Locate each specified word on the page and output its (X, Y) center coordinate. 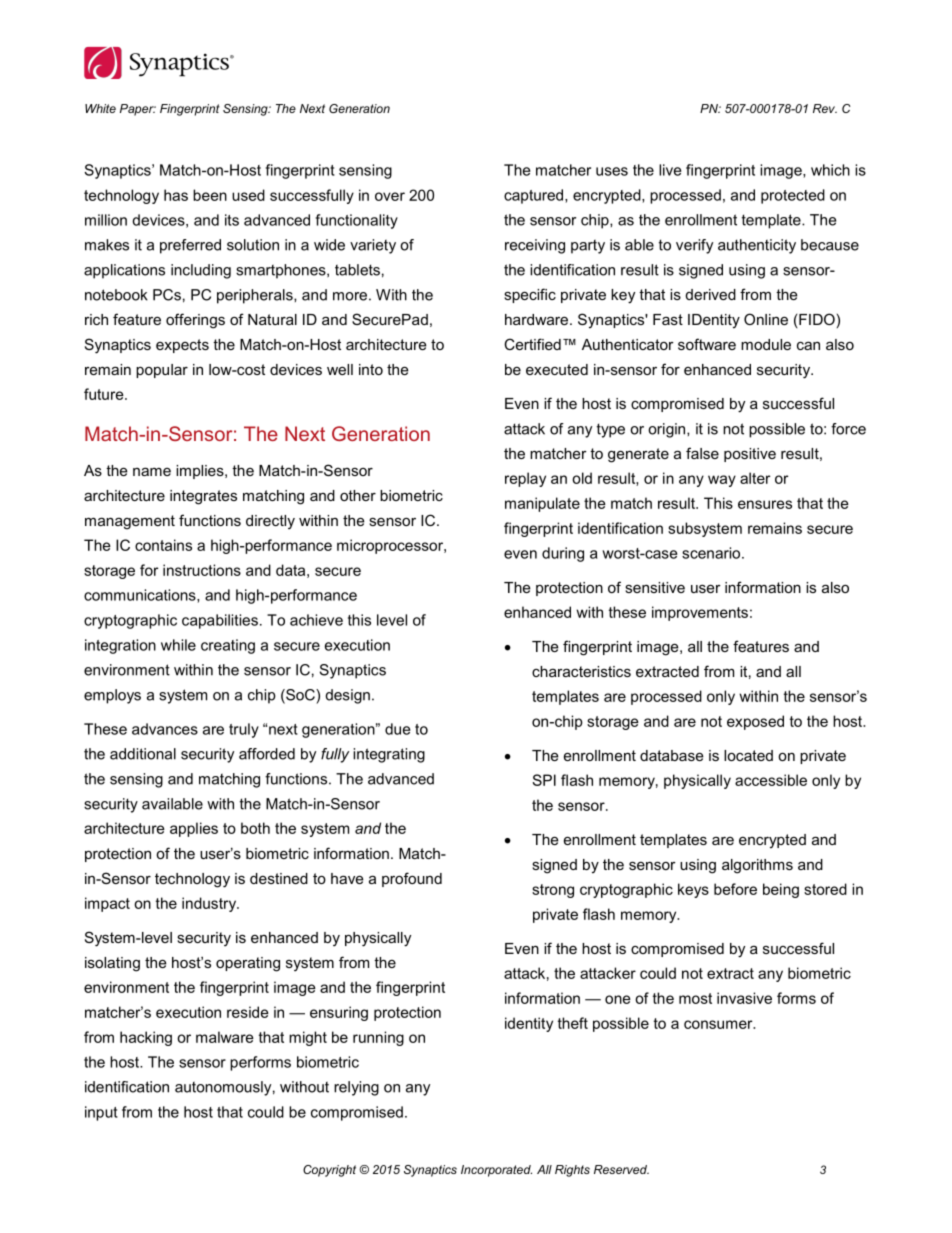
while (178, 645)
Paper (138, 110)
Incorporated (496, 1171)
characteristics (581, 671)
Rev (825, 108)
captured (535, 196)
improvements (700, 613)
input (101, 1113)
